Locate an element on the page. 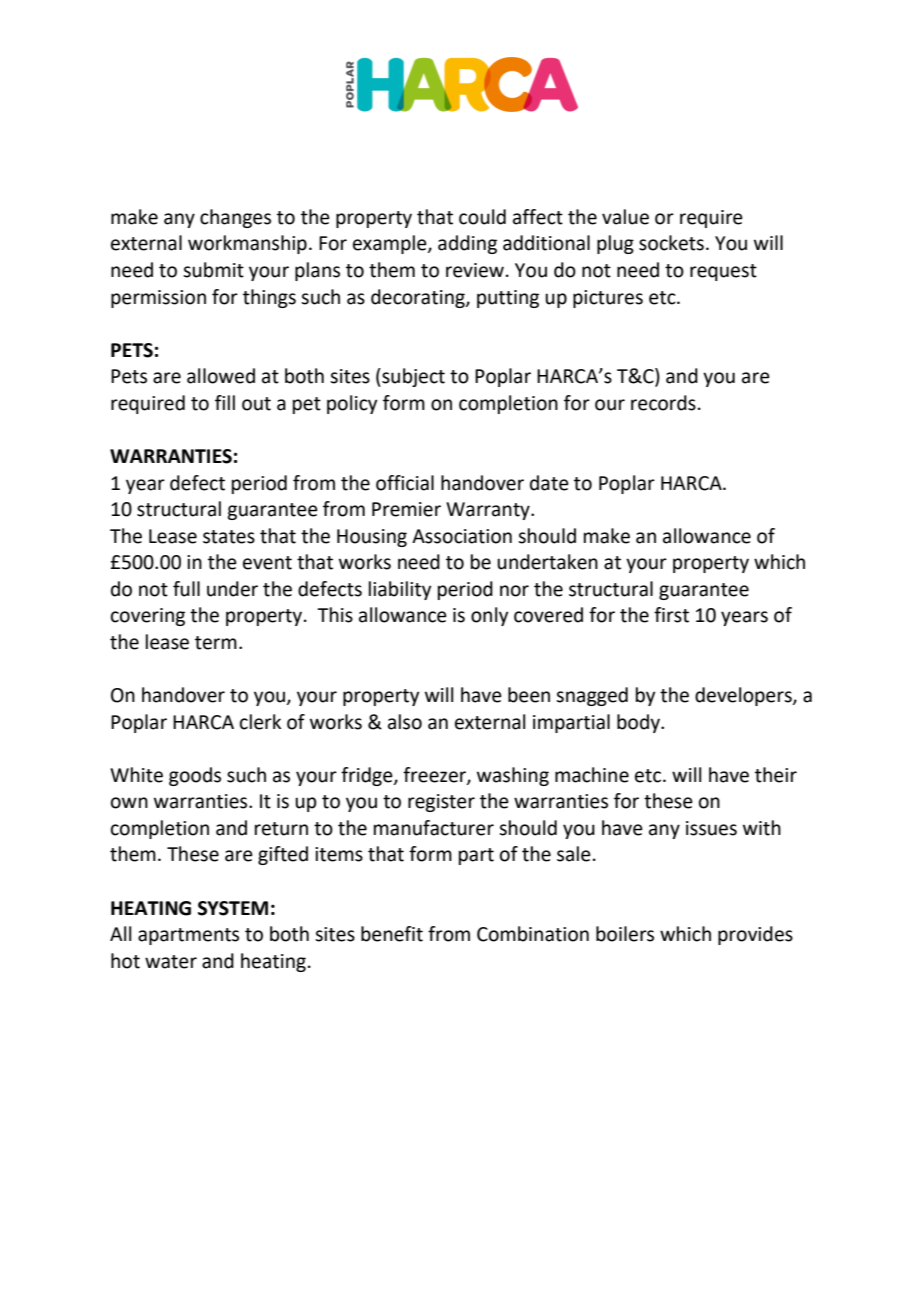 This document has width=924, height=1307. full is located at coordinates (186, 589).
